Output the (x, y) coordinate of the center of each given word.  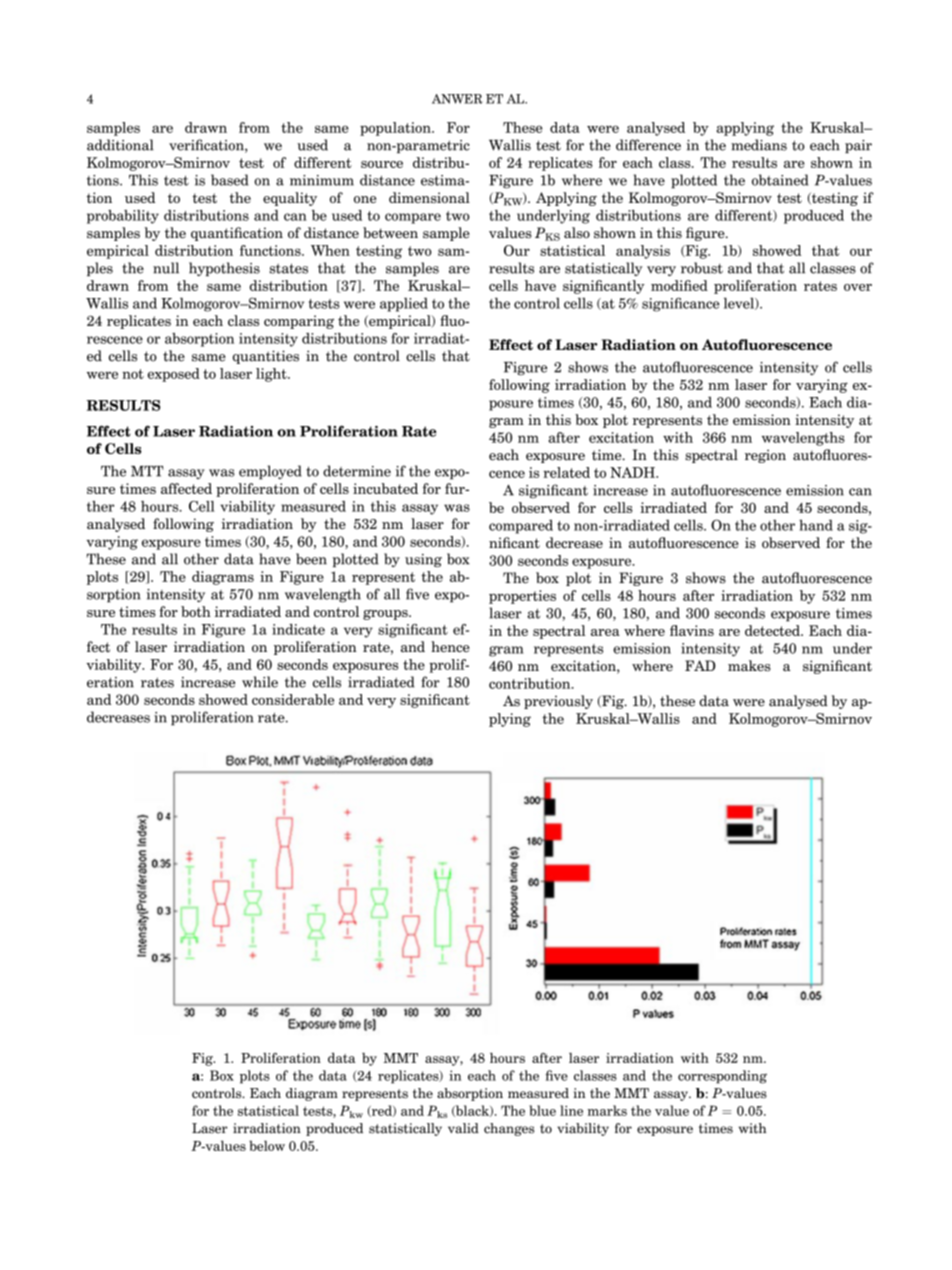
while (260, 682)
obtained (780, 180)
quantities (266, 357)
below (267, 1145)
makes (749, 666)
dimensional (429, 197)
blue (542, 1110)
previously (558, 702)
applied (404, 304)
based (230, 180)
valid (463, 1128)
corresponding (722, 1077)
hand (816, 525)
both (196, 611)
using (423, 560)
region (765, 456)
